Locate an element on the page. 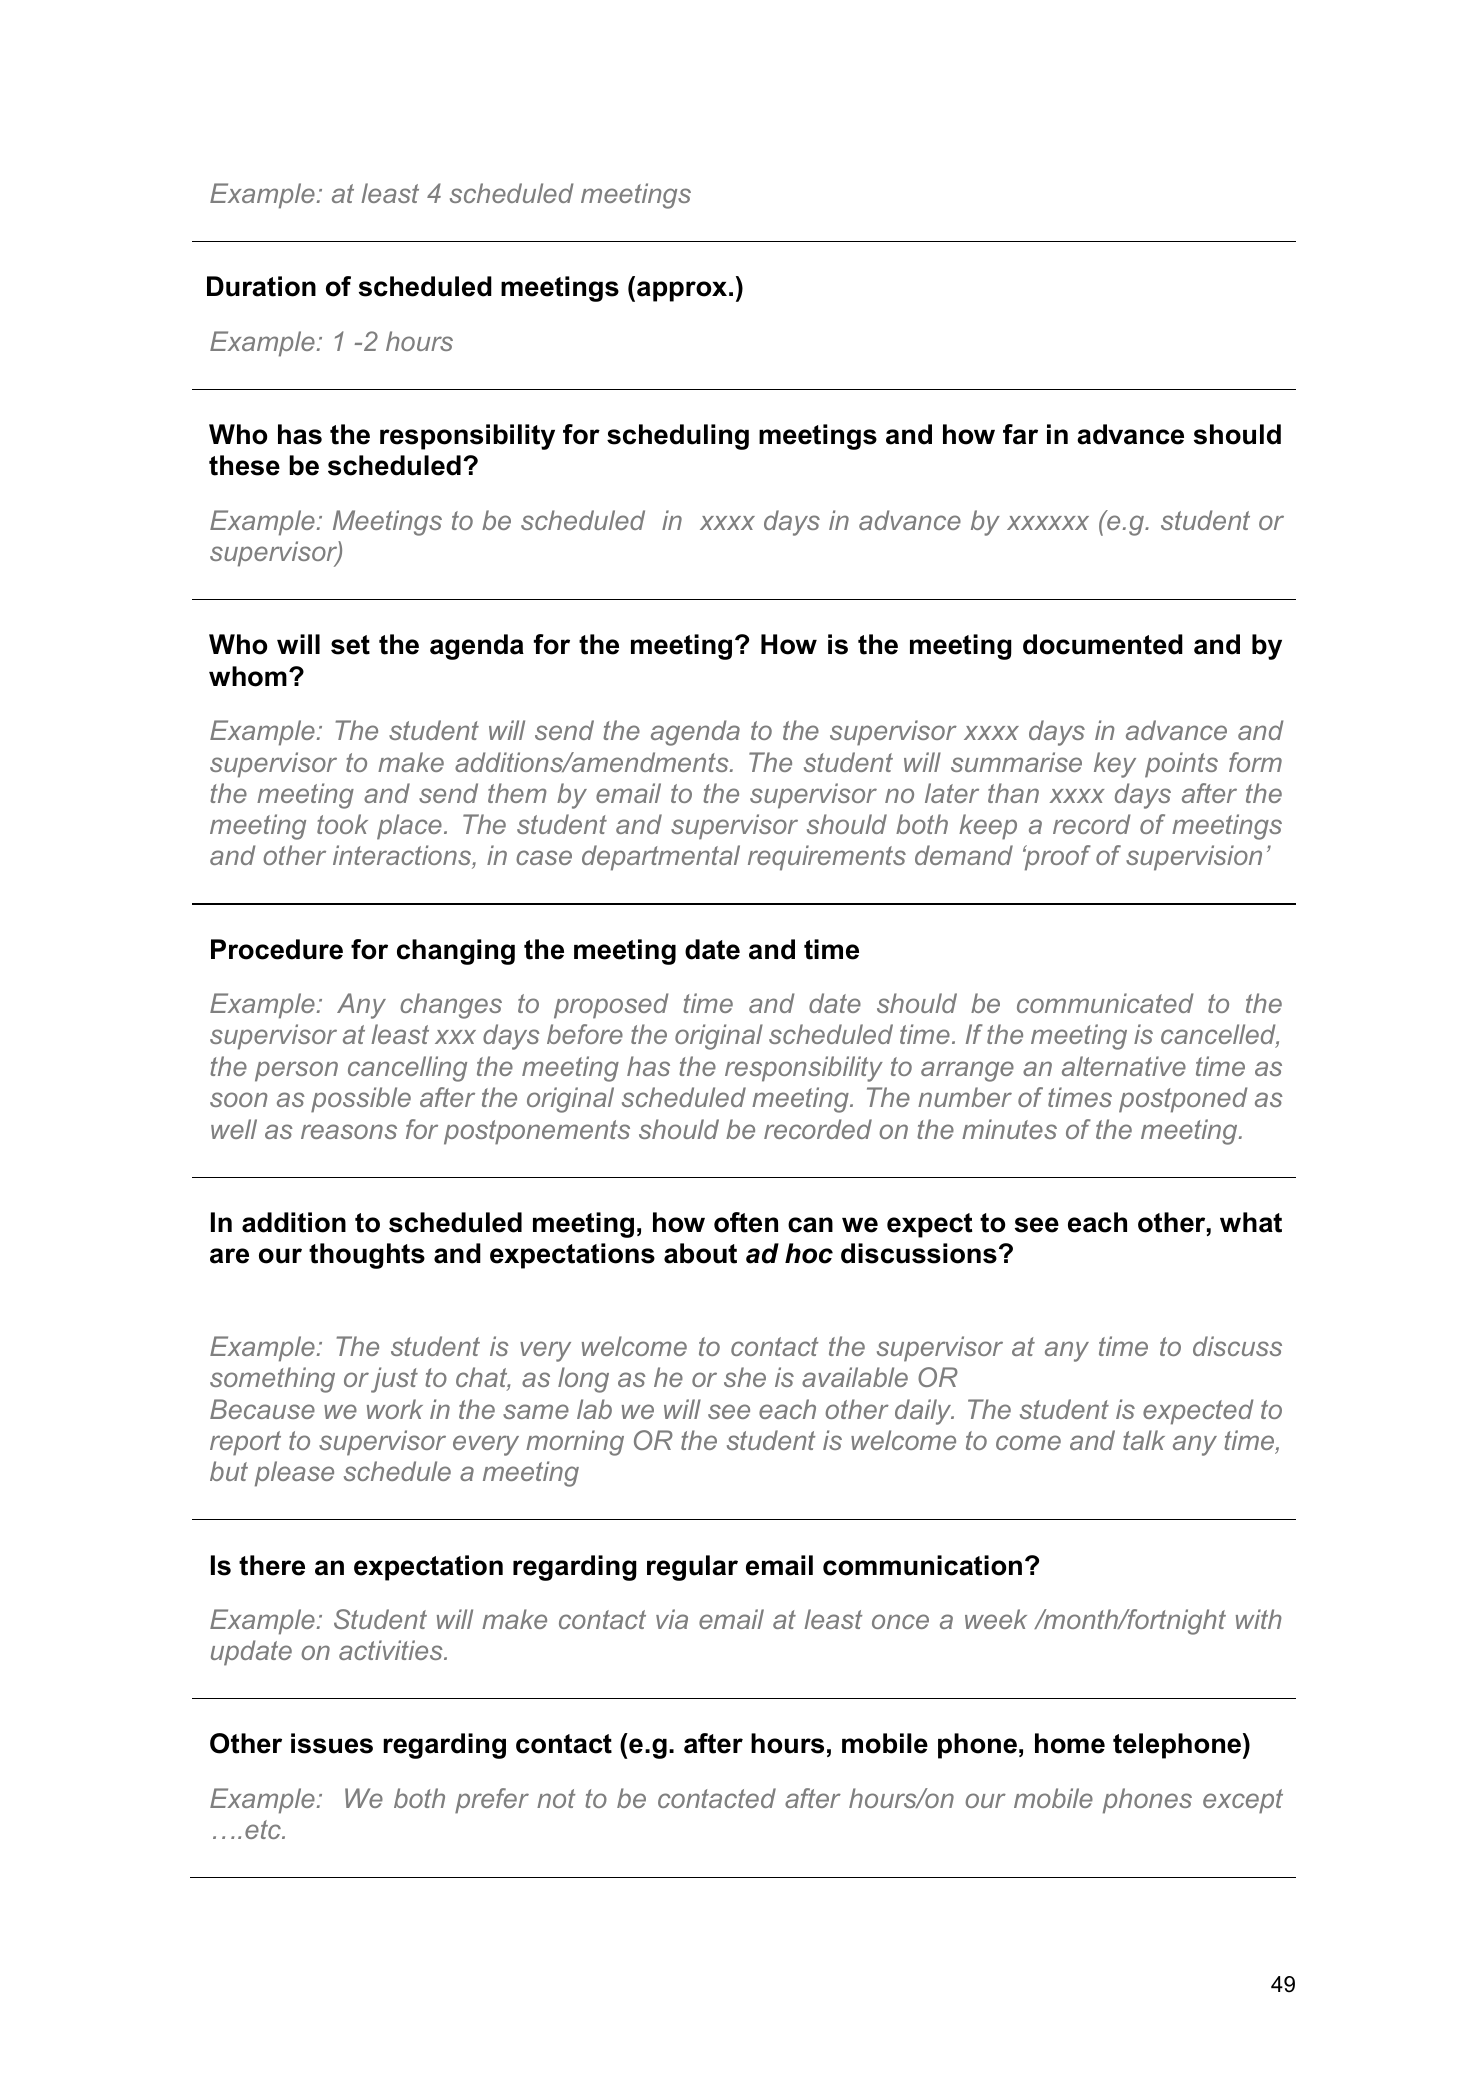 Image resolution: width=1474 pixels, height=2085 pixels. Duration is located at coordinates (261, 286).
